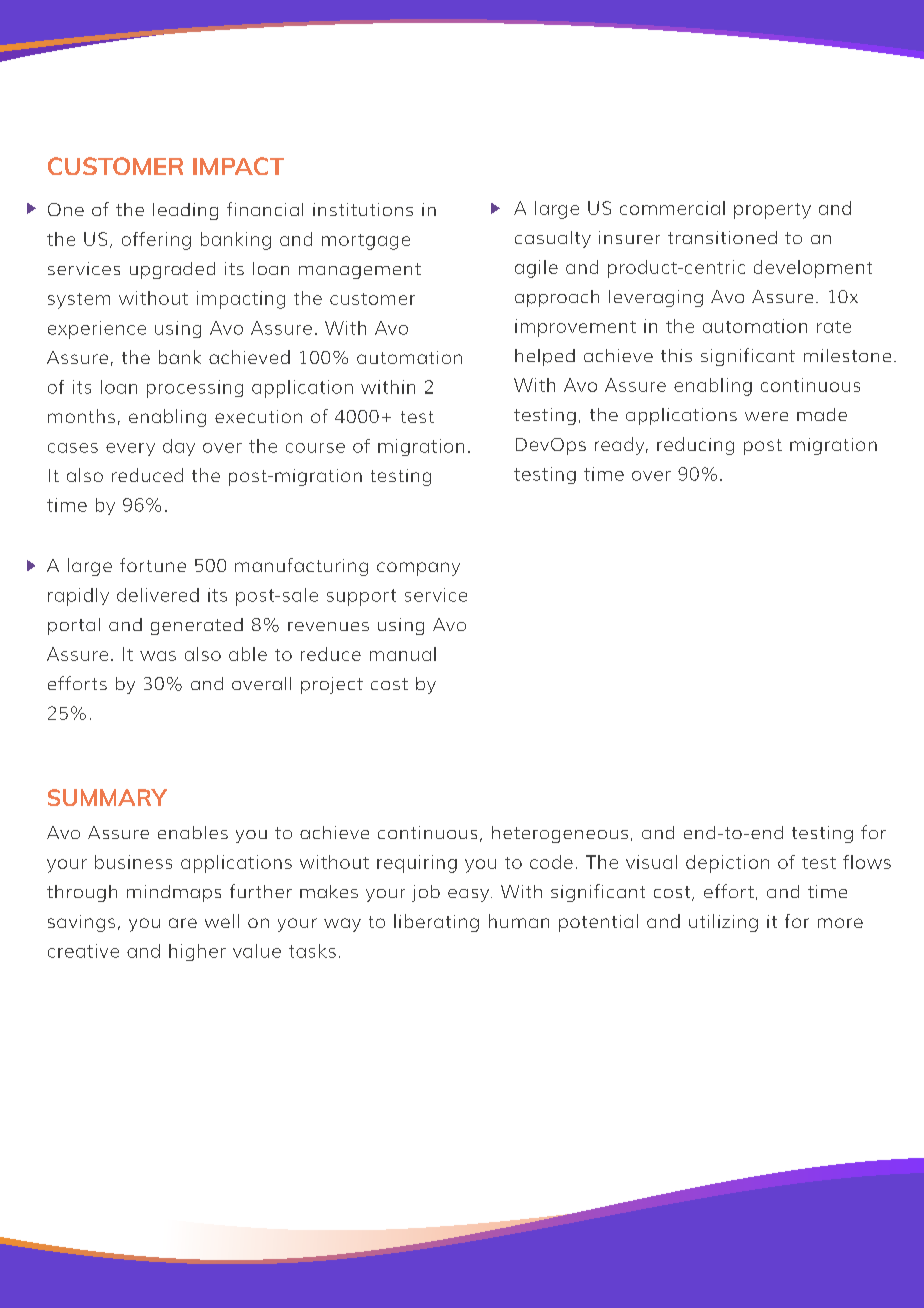  Describe the element at coordinates (418, 569) in the image. I see `company` at that location.
